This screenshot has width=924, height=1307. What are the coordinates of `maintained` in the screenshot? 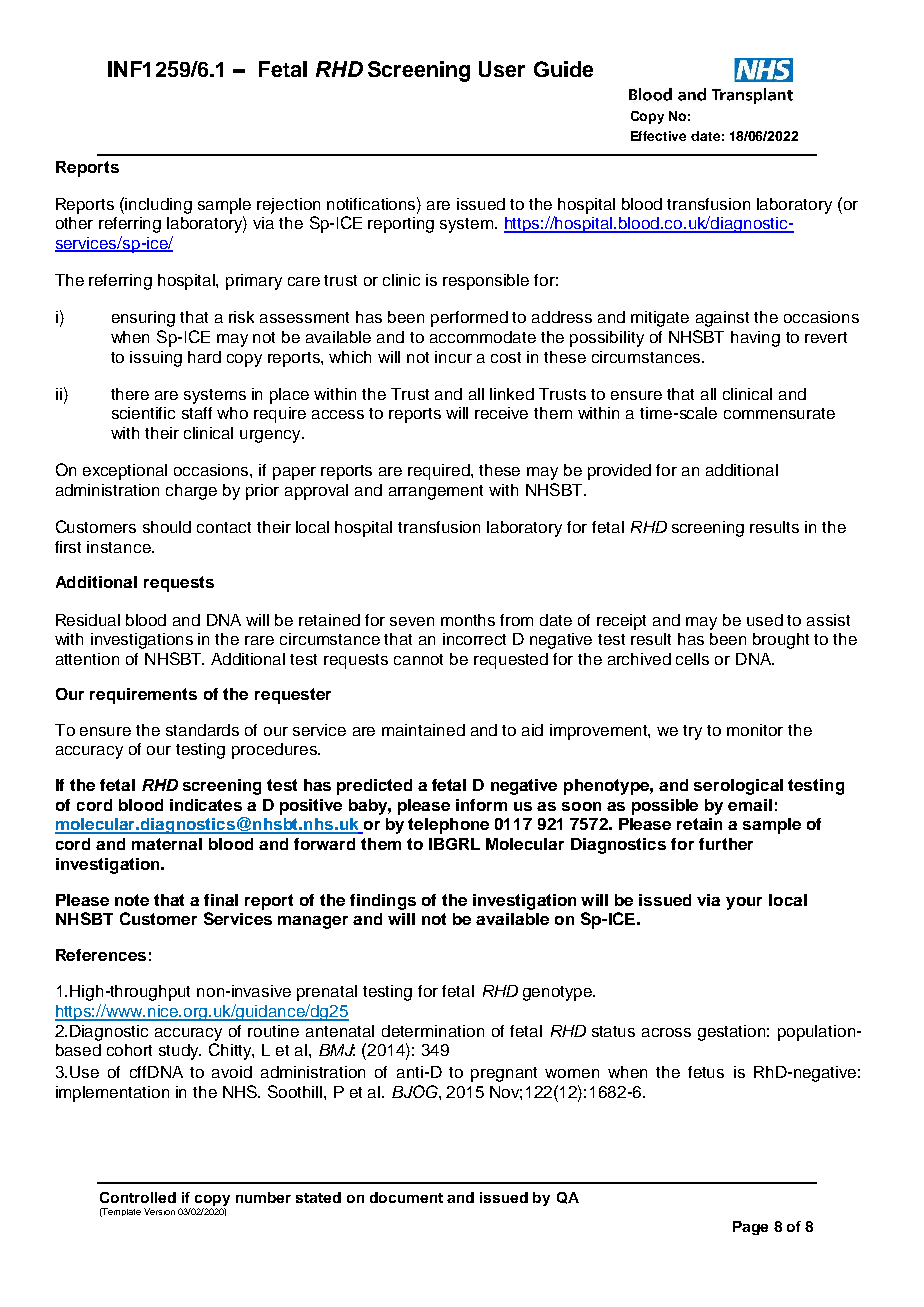 It's located at (423, 730).
